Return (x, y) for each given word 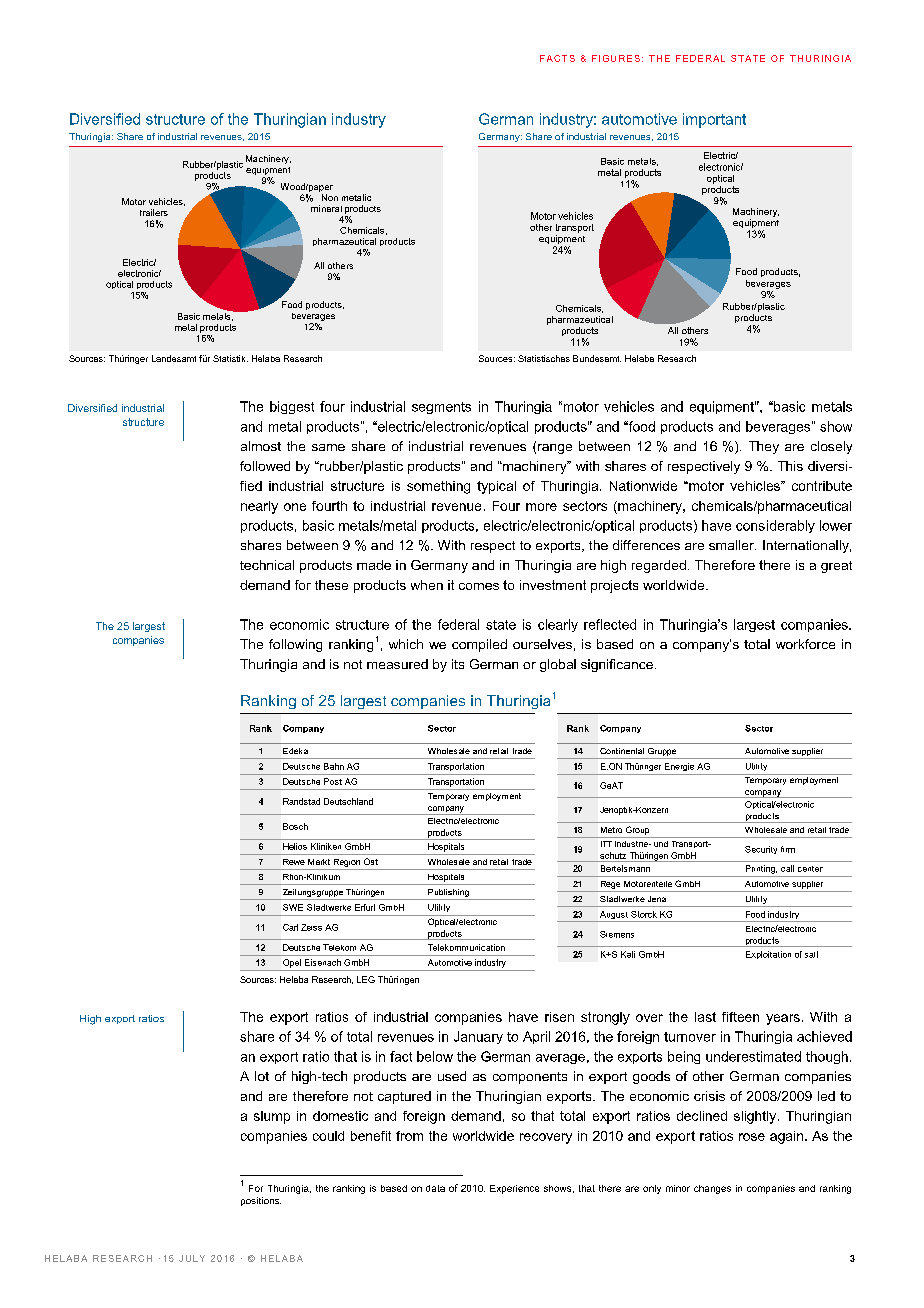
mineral (326, 208)
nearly (259, 507)
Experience (514, 1189)
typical (496, 487)
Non (330, 197)
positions (261, 1201)
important (714, 120)
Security (761, 850)
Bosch (295, 826)
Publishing (448, 894)
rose (752, 1137)
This (790, 466)
